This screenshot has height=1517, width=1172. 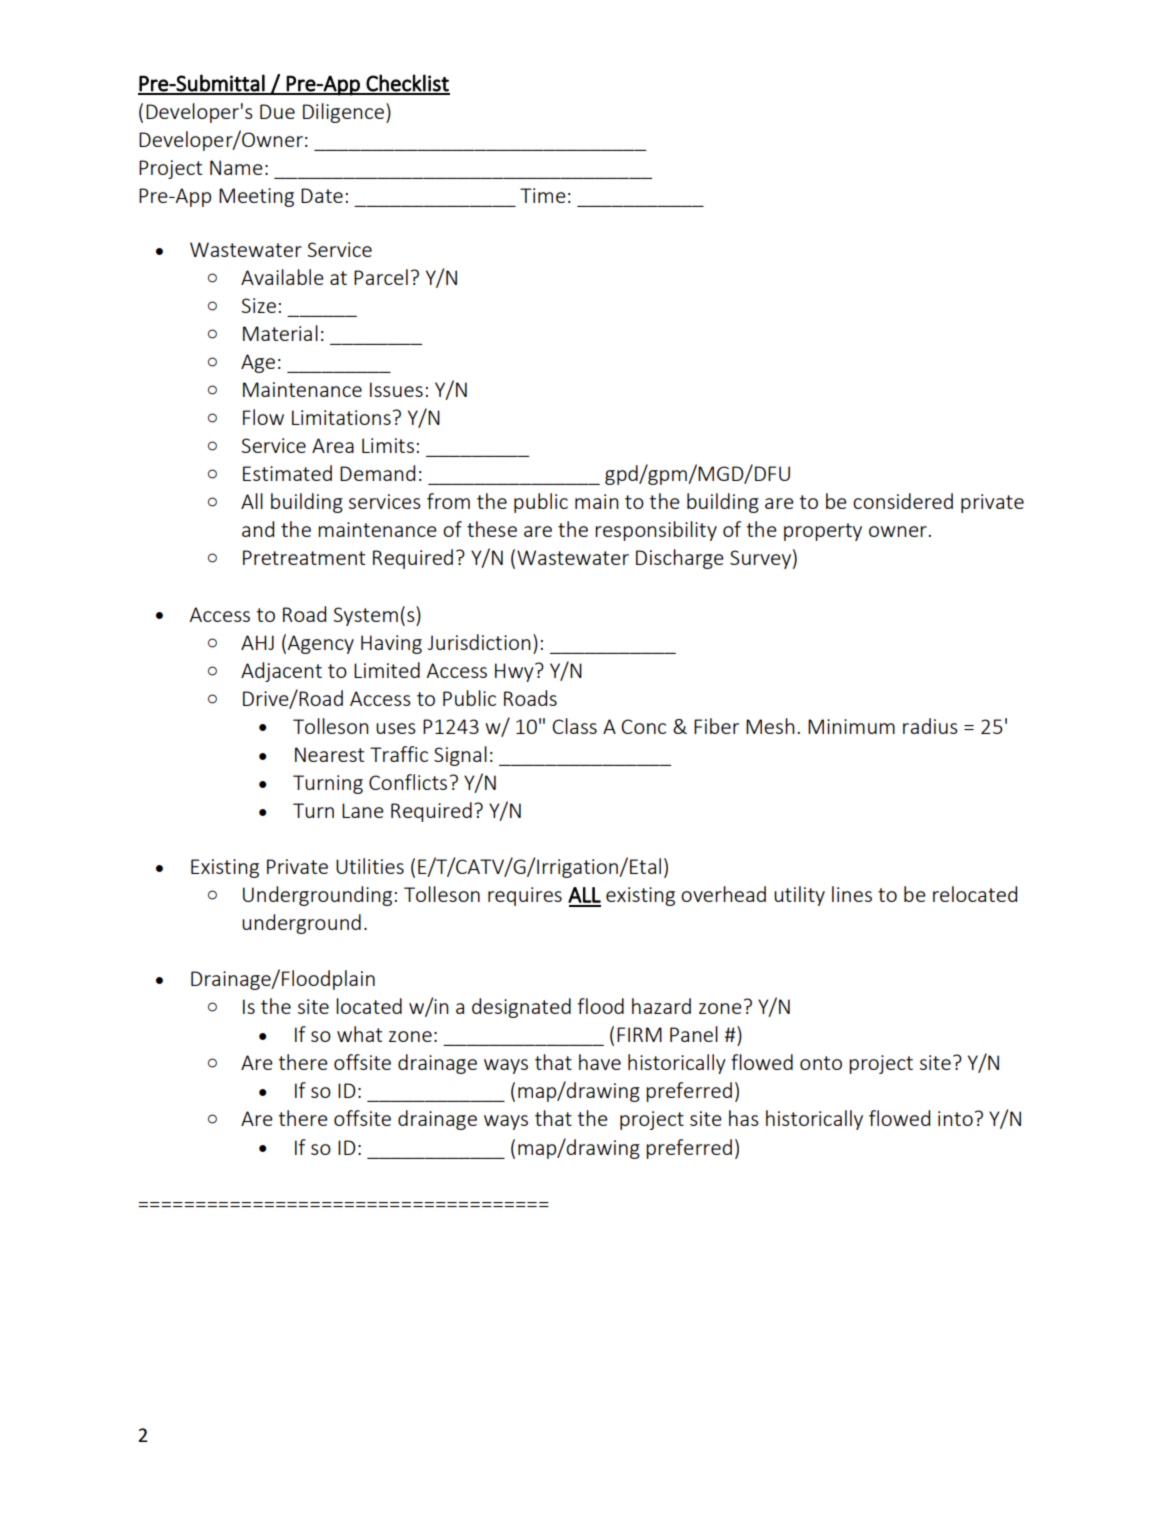 What do you see at coordinates (333, 445) in the screenshot?
I see `Area` at bounding box center [333, 445].
